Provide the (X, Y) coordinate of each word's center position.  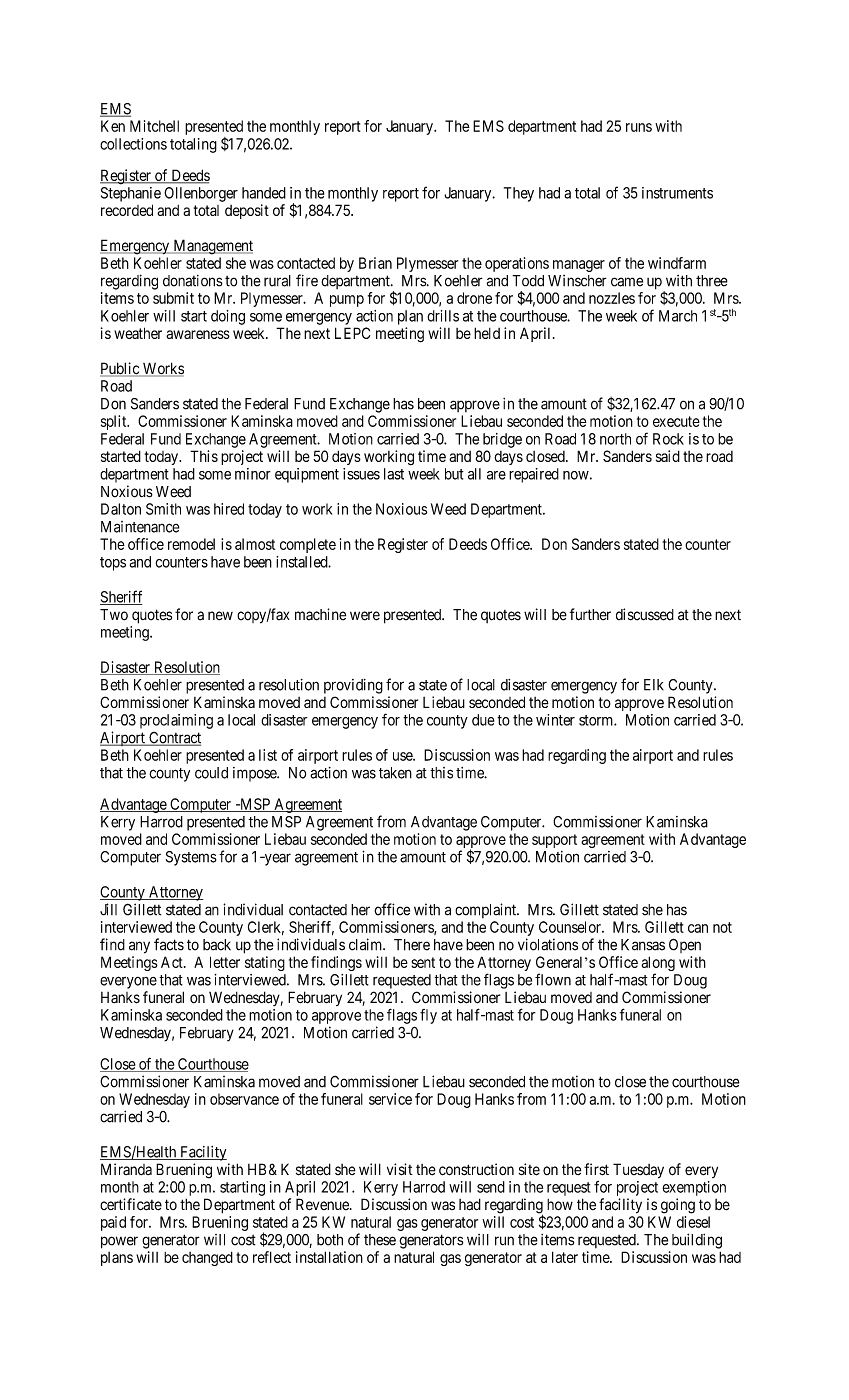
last (394, 474)
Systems (191, 858)
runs (639, 127)
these (380, 1240)
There (412, 945)
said (668, 456)
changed (207, 1258)
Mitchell (154, 126)
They (519, 194)
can (698, 928)
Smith (163, 509)
